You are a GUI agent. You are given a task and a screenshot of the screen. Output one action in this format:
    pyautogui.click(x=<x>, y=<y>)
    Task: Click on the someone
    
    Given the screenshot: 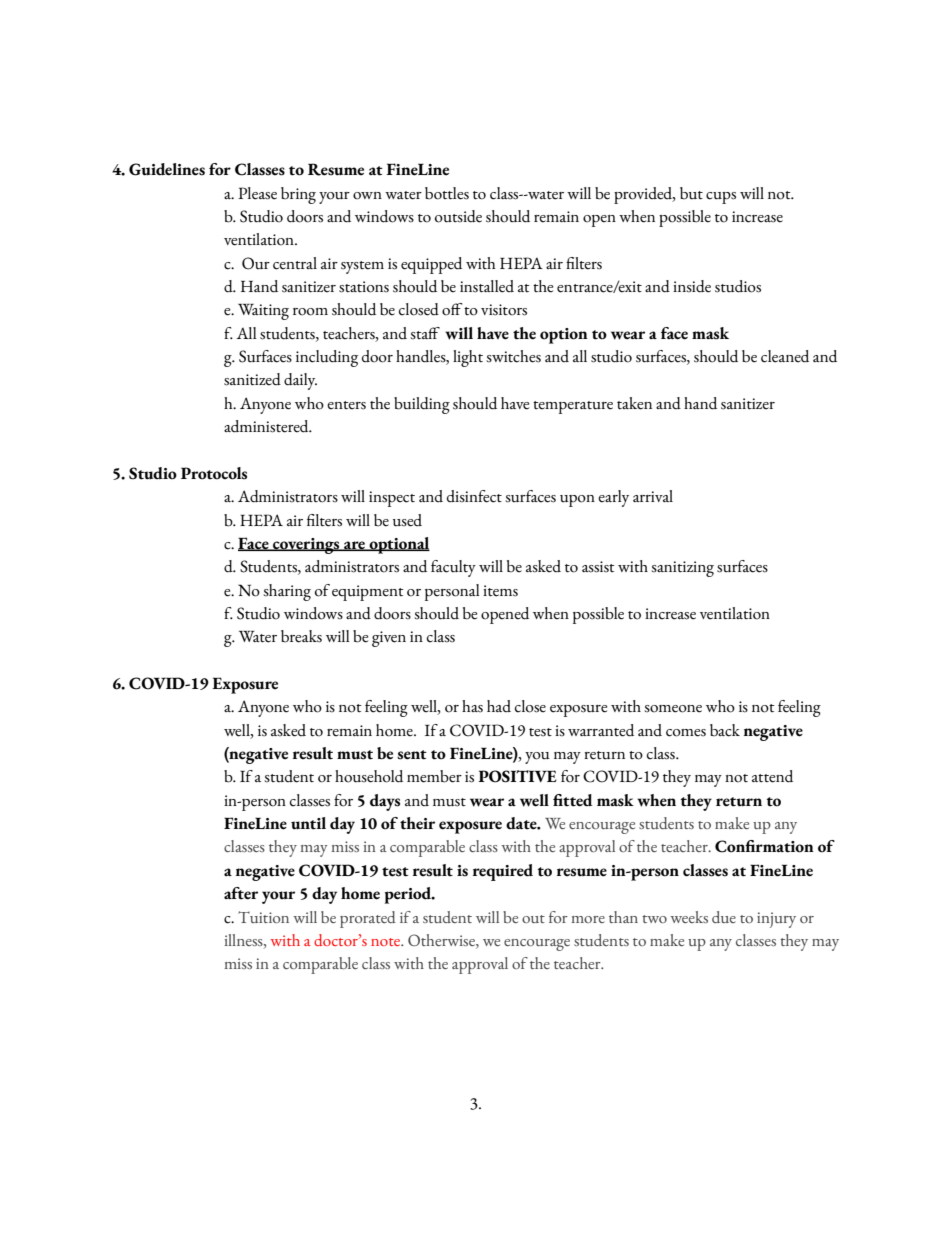 What is the action you would take?
    pyautogui.click(x=673, y=709)
